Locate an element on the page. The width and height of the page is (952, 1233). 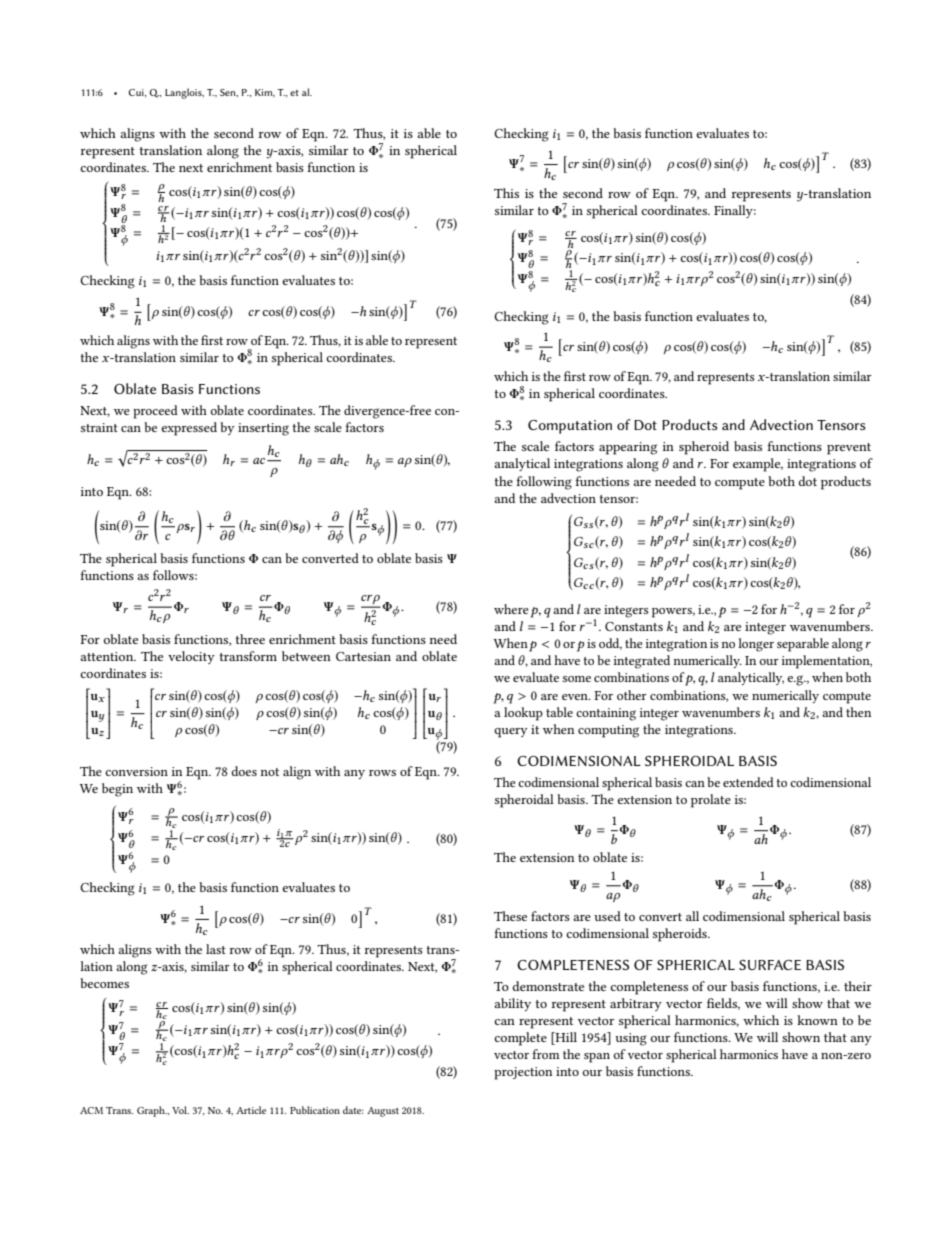
This is located at coordinates (506, 193).
